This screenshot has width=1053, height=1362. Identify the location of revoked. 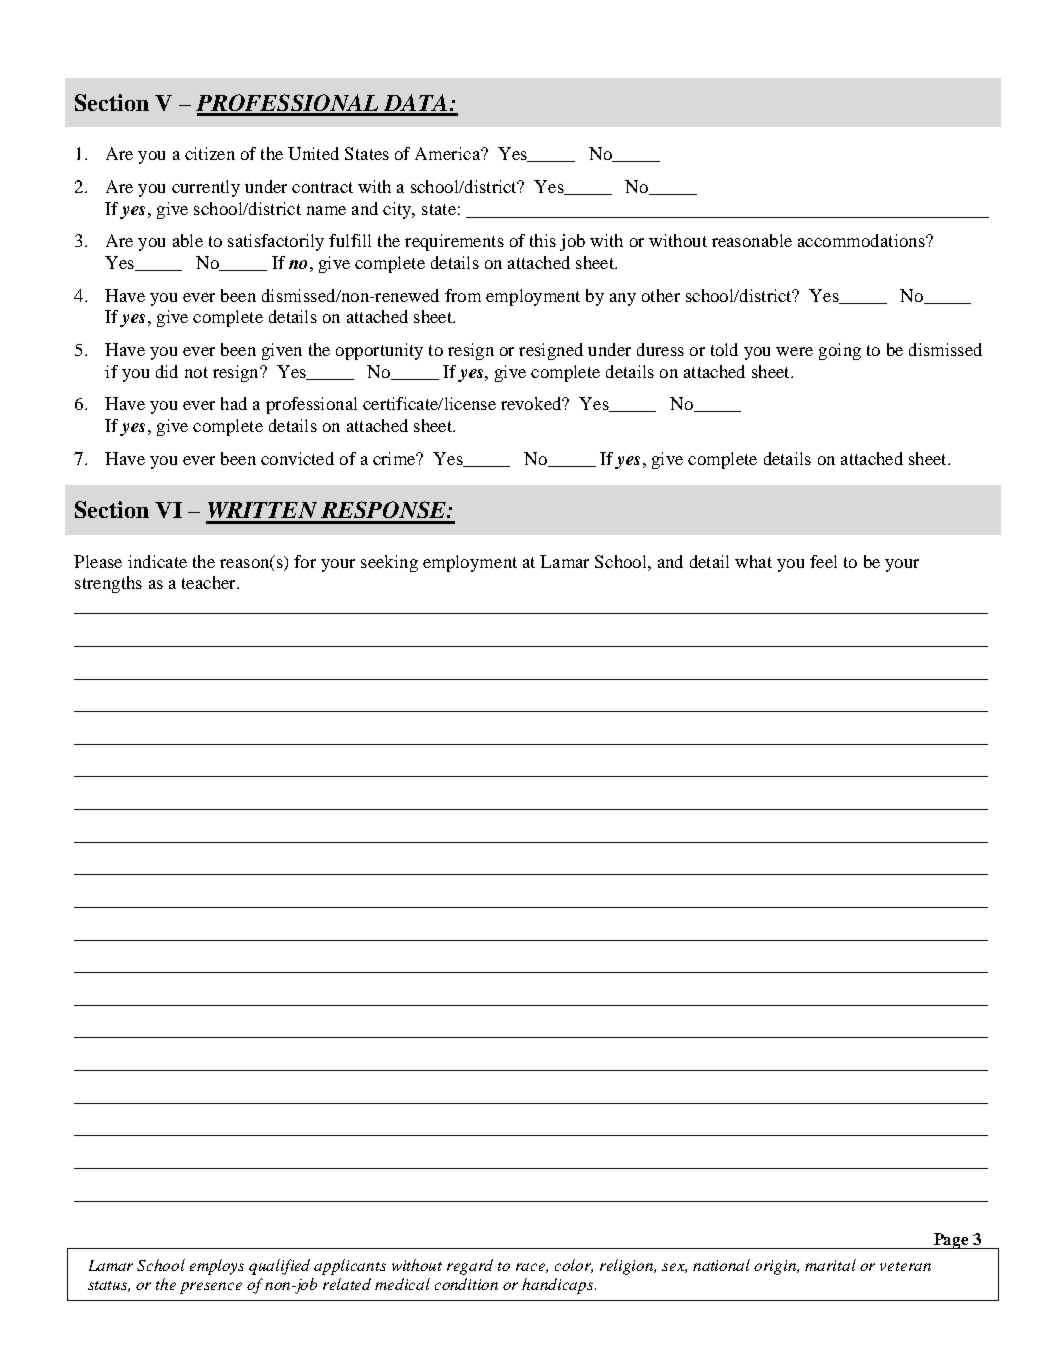
(532, 403).
